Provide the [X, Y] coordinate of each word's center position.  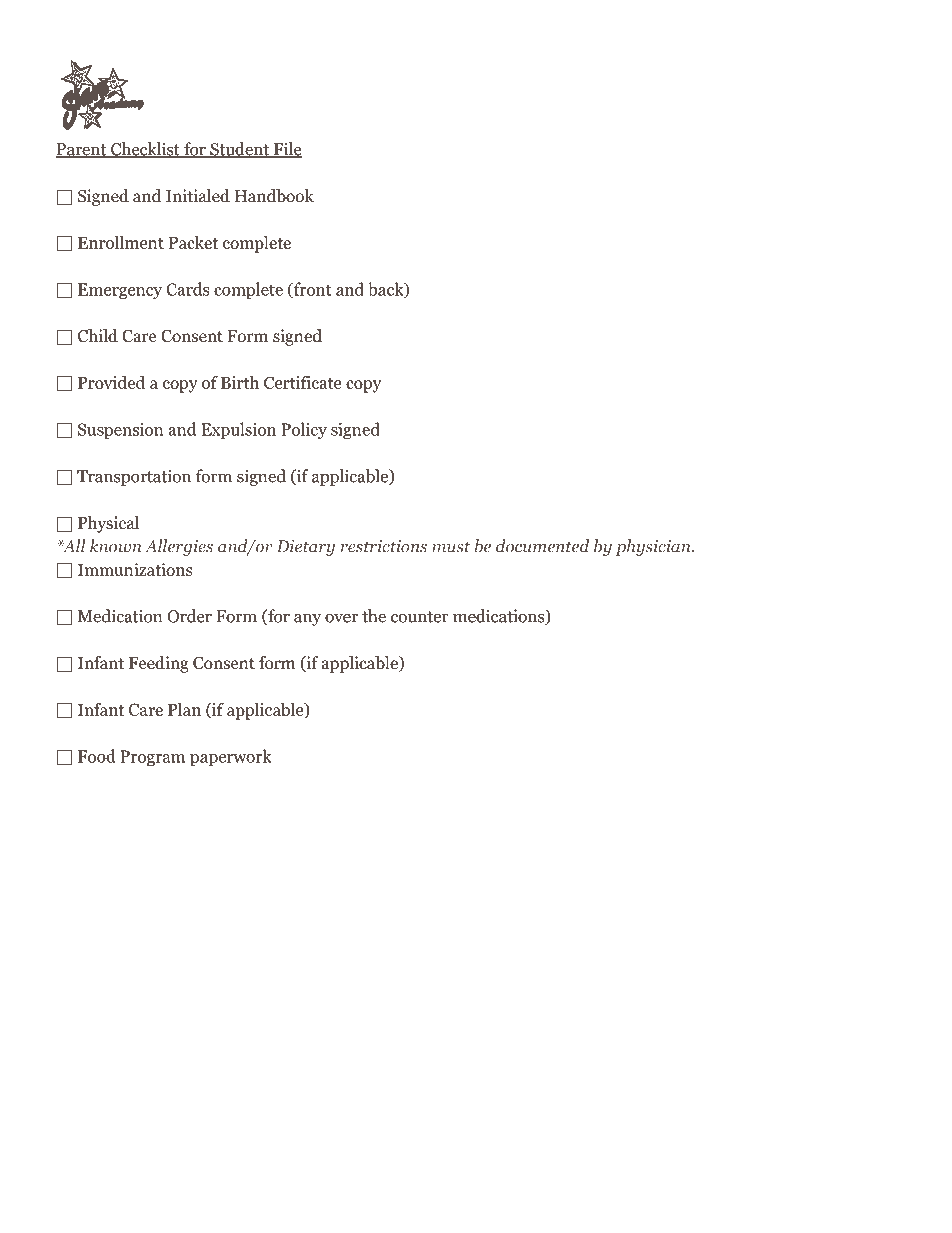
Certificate [302, 382]
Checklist [145, 150]
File [287, 150]
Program [153, 758]
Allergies [179, 547]
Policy [304, 430]
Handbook [274, 196]
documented [542, 546]
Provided [111, 382]
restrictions [384, 546]
